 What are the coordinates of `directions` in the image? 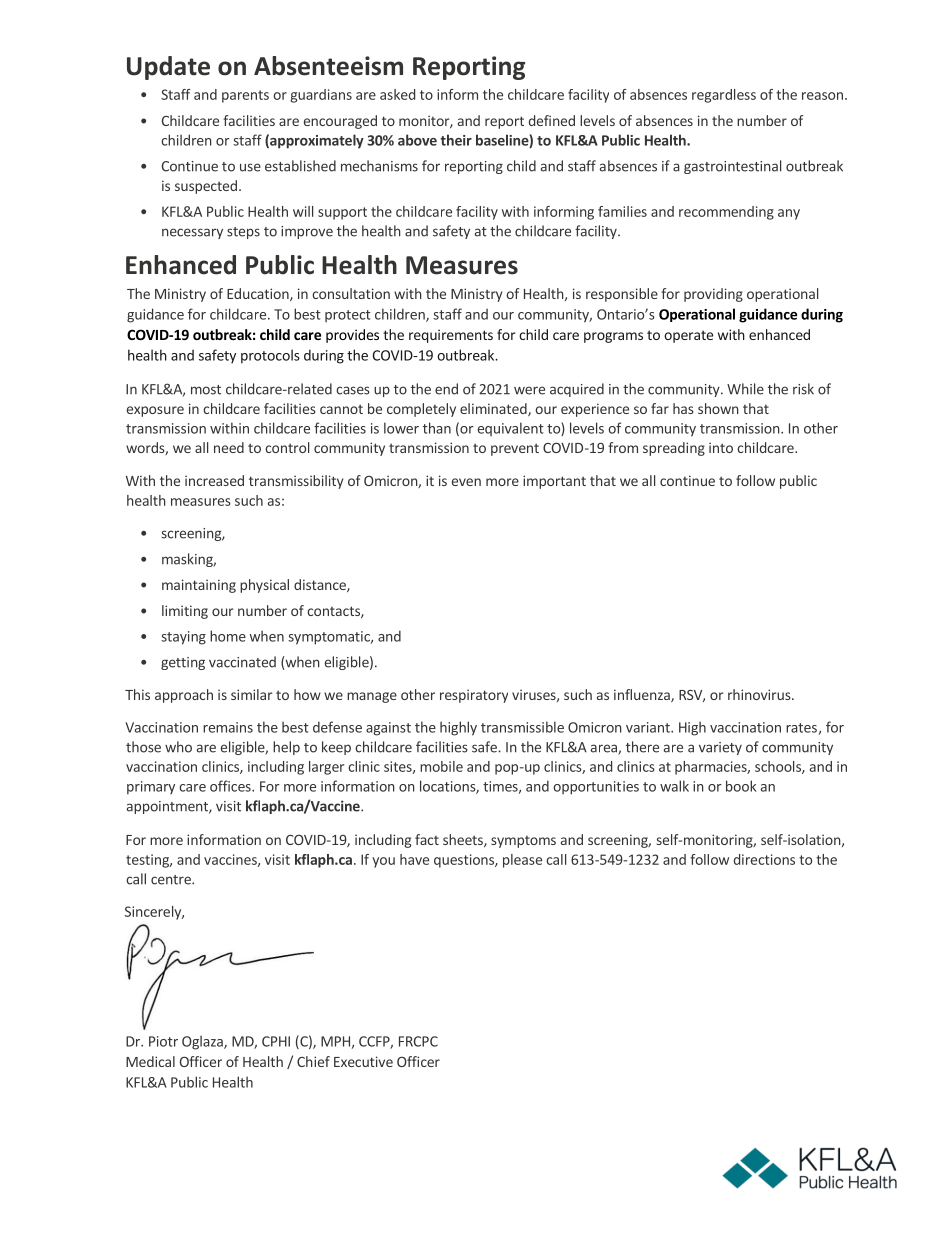 It's located at (764, 859).
